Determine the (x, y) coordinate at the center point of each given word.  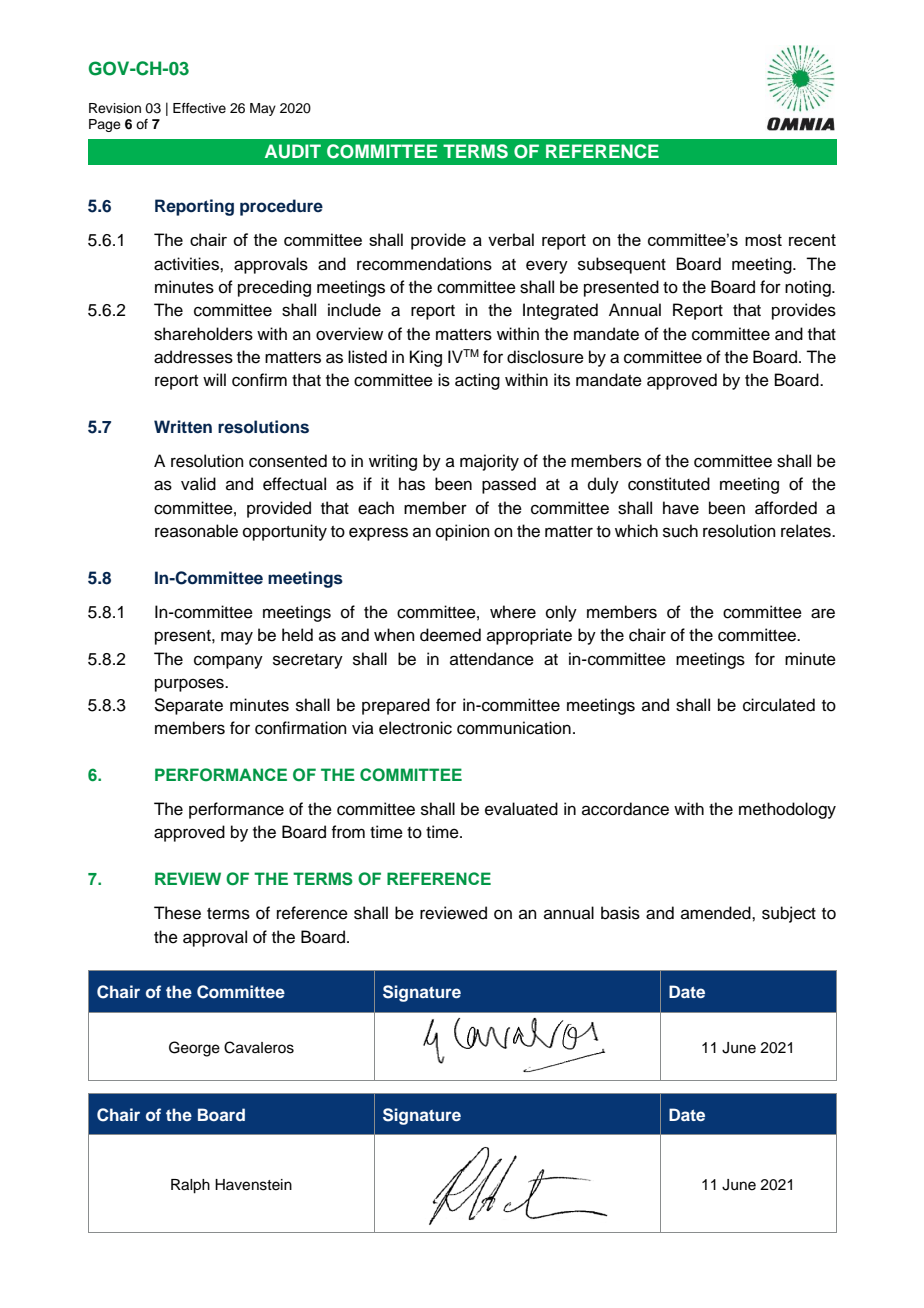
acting (477, 381)
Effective (199, 108)
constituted (669, 484)
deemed (450, 635)
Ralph (190, 1186)
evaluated (521, 809)
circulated (779, 705)
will (214, 379)
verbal (511, 239)
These (177, 913)
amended (717, 913)
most (763, 240)
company (228, 662)
